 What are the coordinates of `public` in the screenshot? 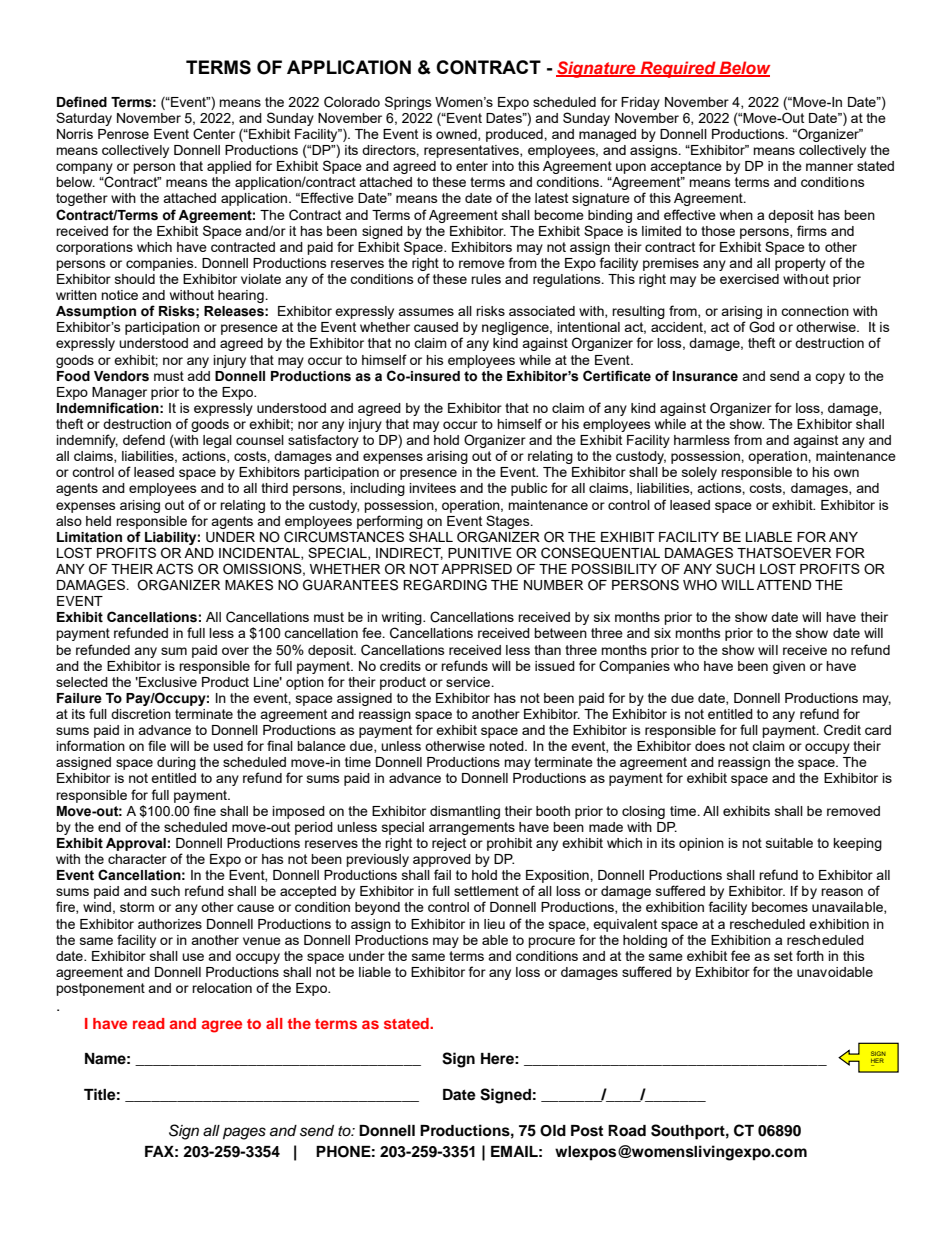 It's located at (529, 489).
